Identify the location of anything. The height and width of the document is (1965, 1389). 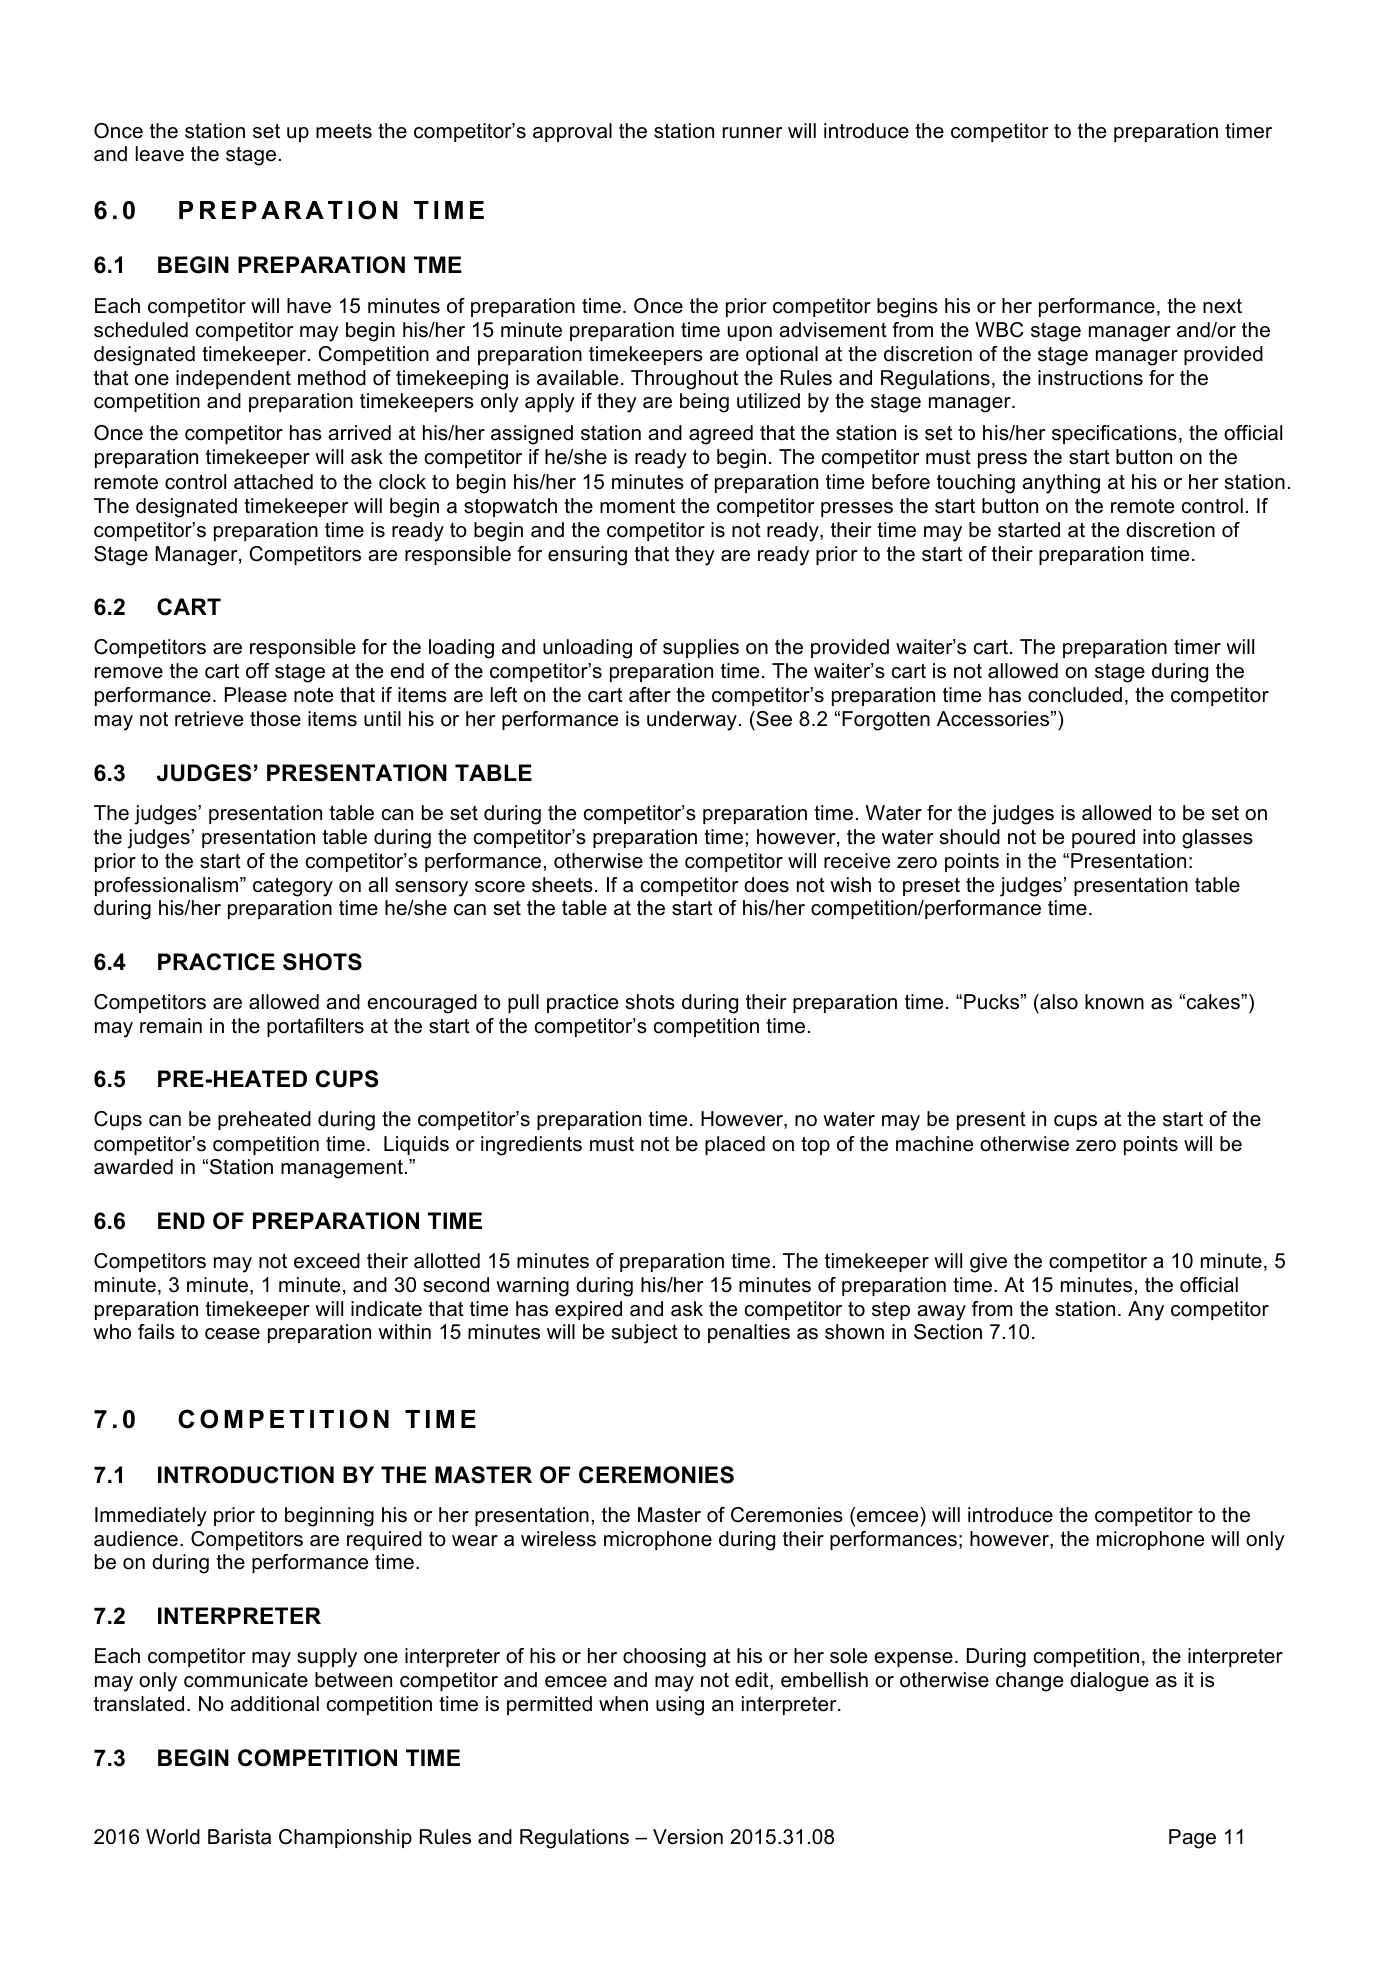
(1061, 484).
